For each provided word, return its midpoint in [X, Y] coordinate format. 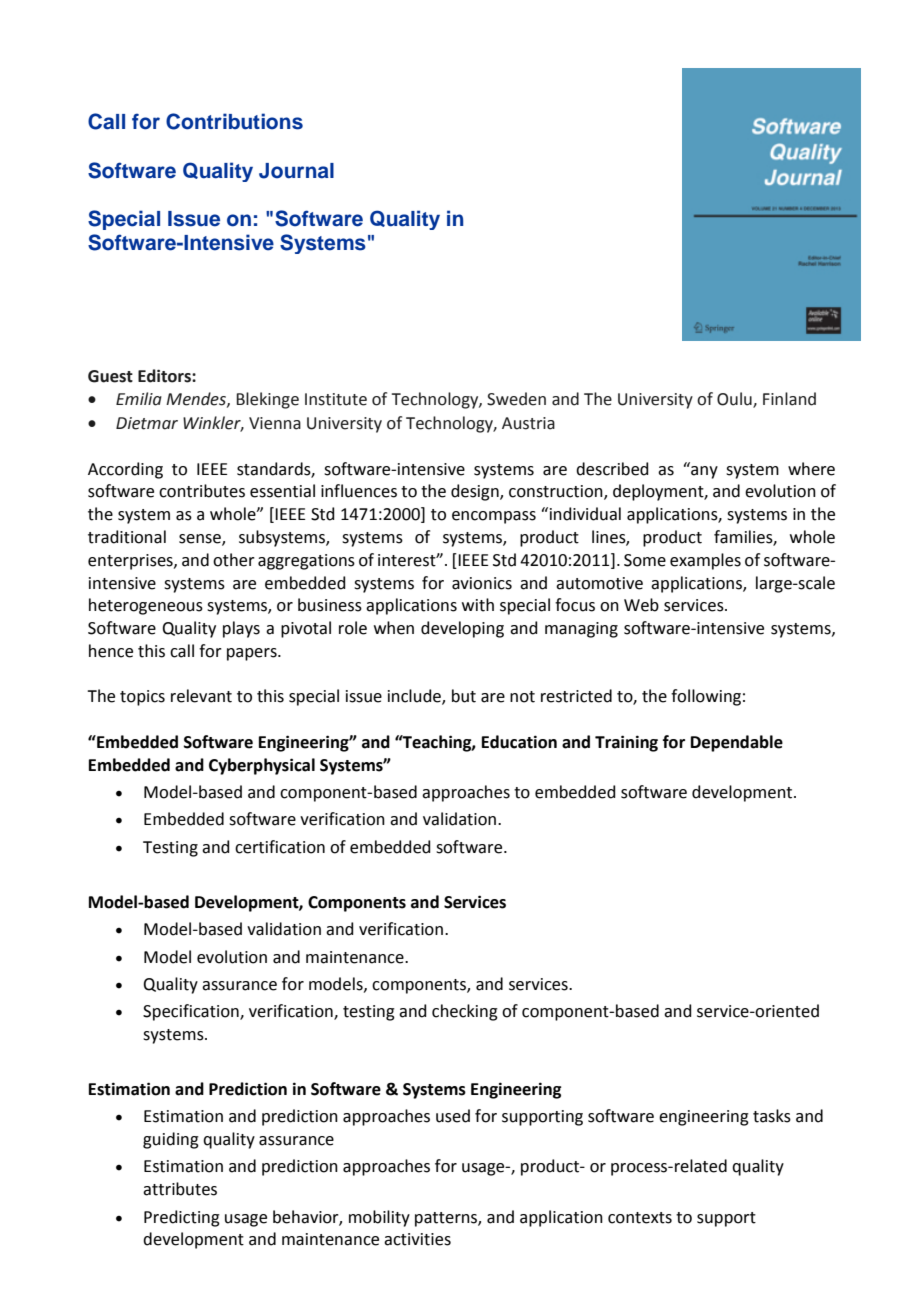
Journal [296, 171]
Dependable [737, 743]
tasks [772, 1116]
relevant [201, 696]
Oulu [735, 400]
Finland [789, 399]
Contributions [234, 121]
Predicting [182, 1218]
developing [462, 629]
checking [465, 1012]
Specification [192, 1012]
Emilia [139, 399]
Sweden [516, 399]
